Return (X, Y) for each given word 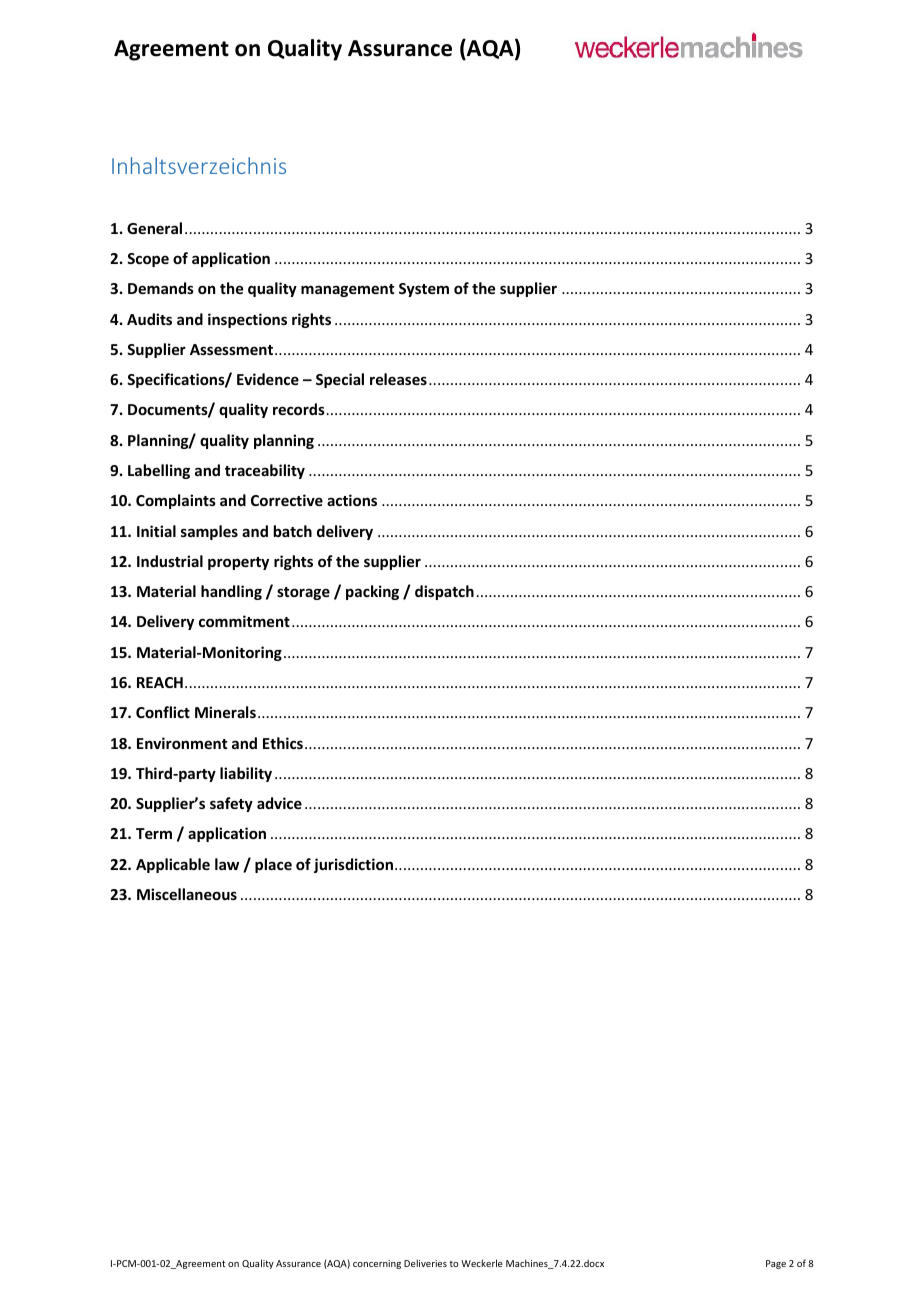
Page (776, 1264)
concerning (377, 1264)
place (273, 865)
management (347, 290)
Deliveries (425, 1263)
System (424, 290)
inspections (247, 320)
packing (372, 592)
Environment (182, 743)
